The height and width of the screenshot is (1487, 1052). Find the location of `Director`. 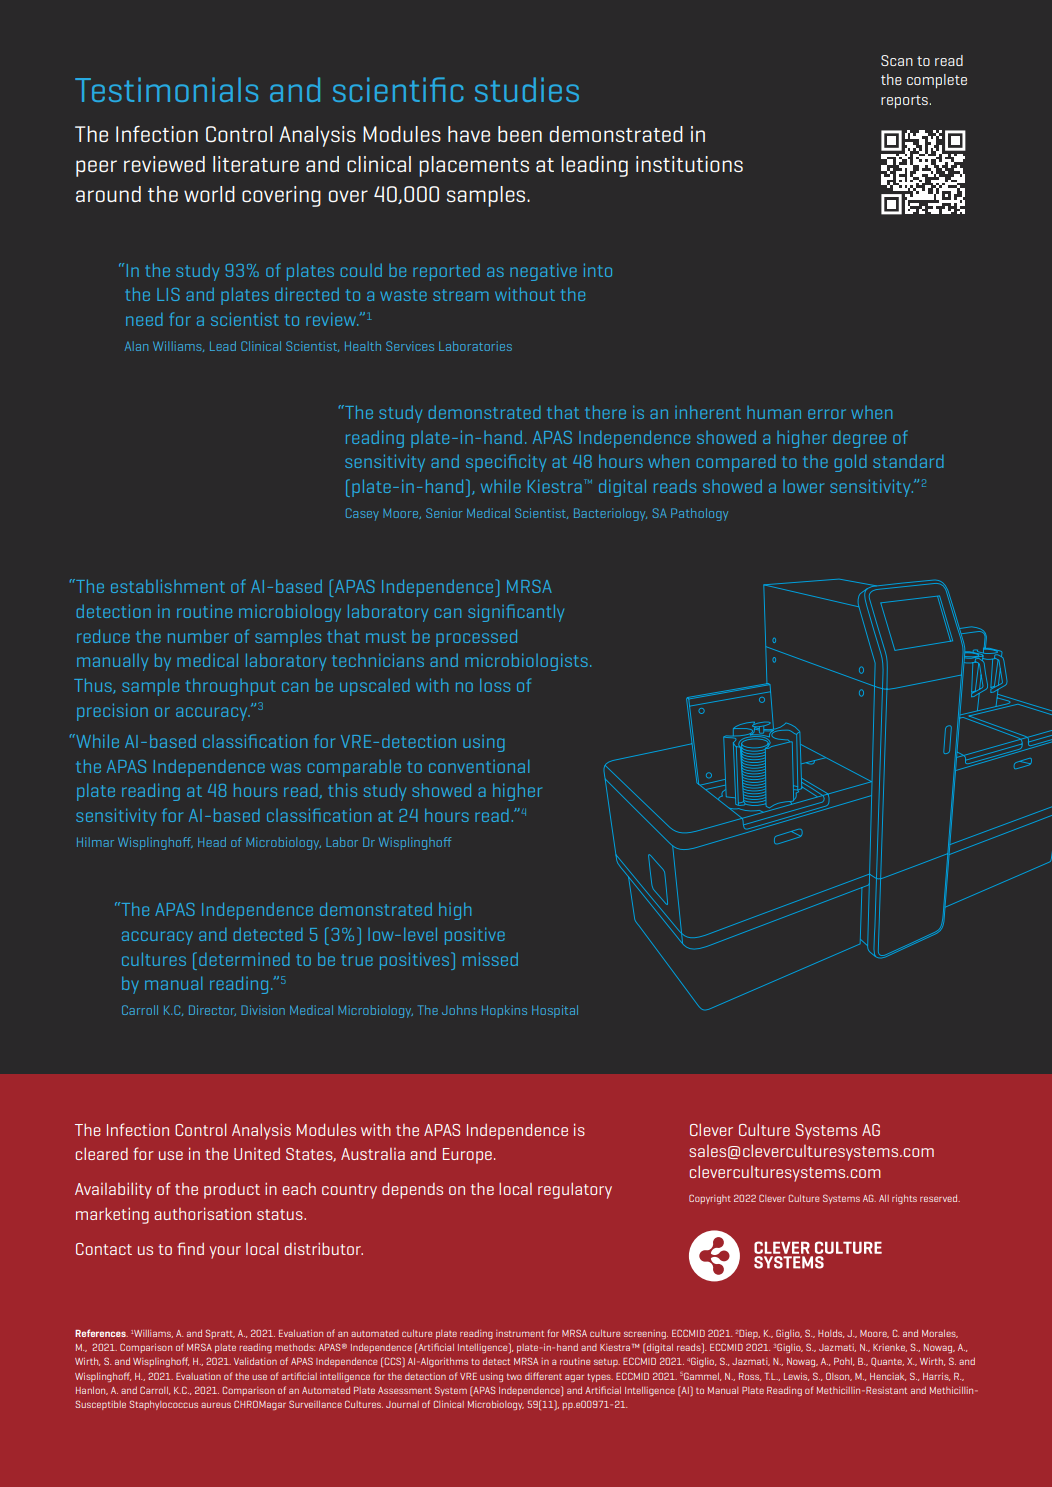

Director is located at coordinates (212, 1010).
